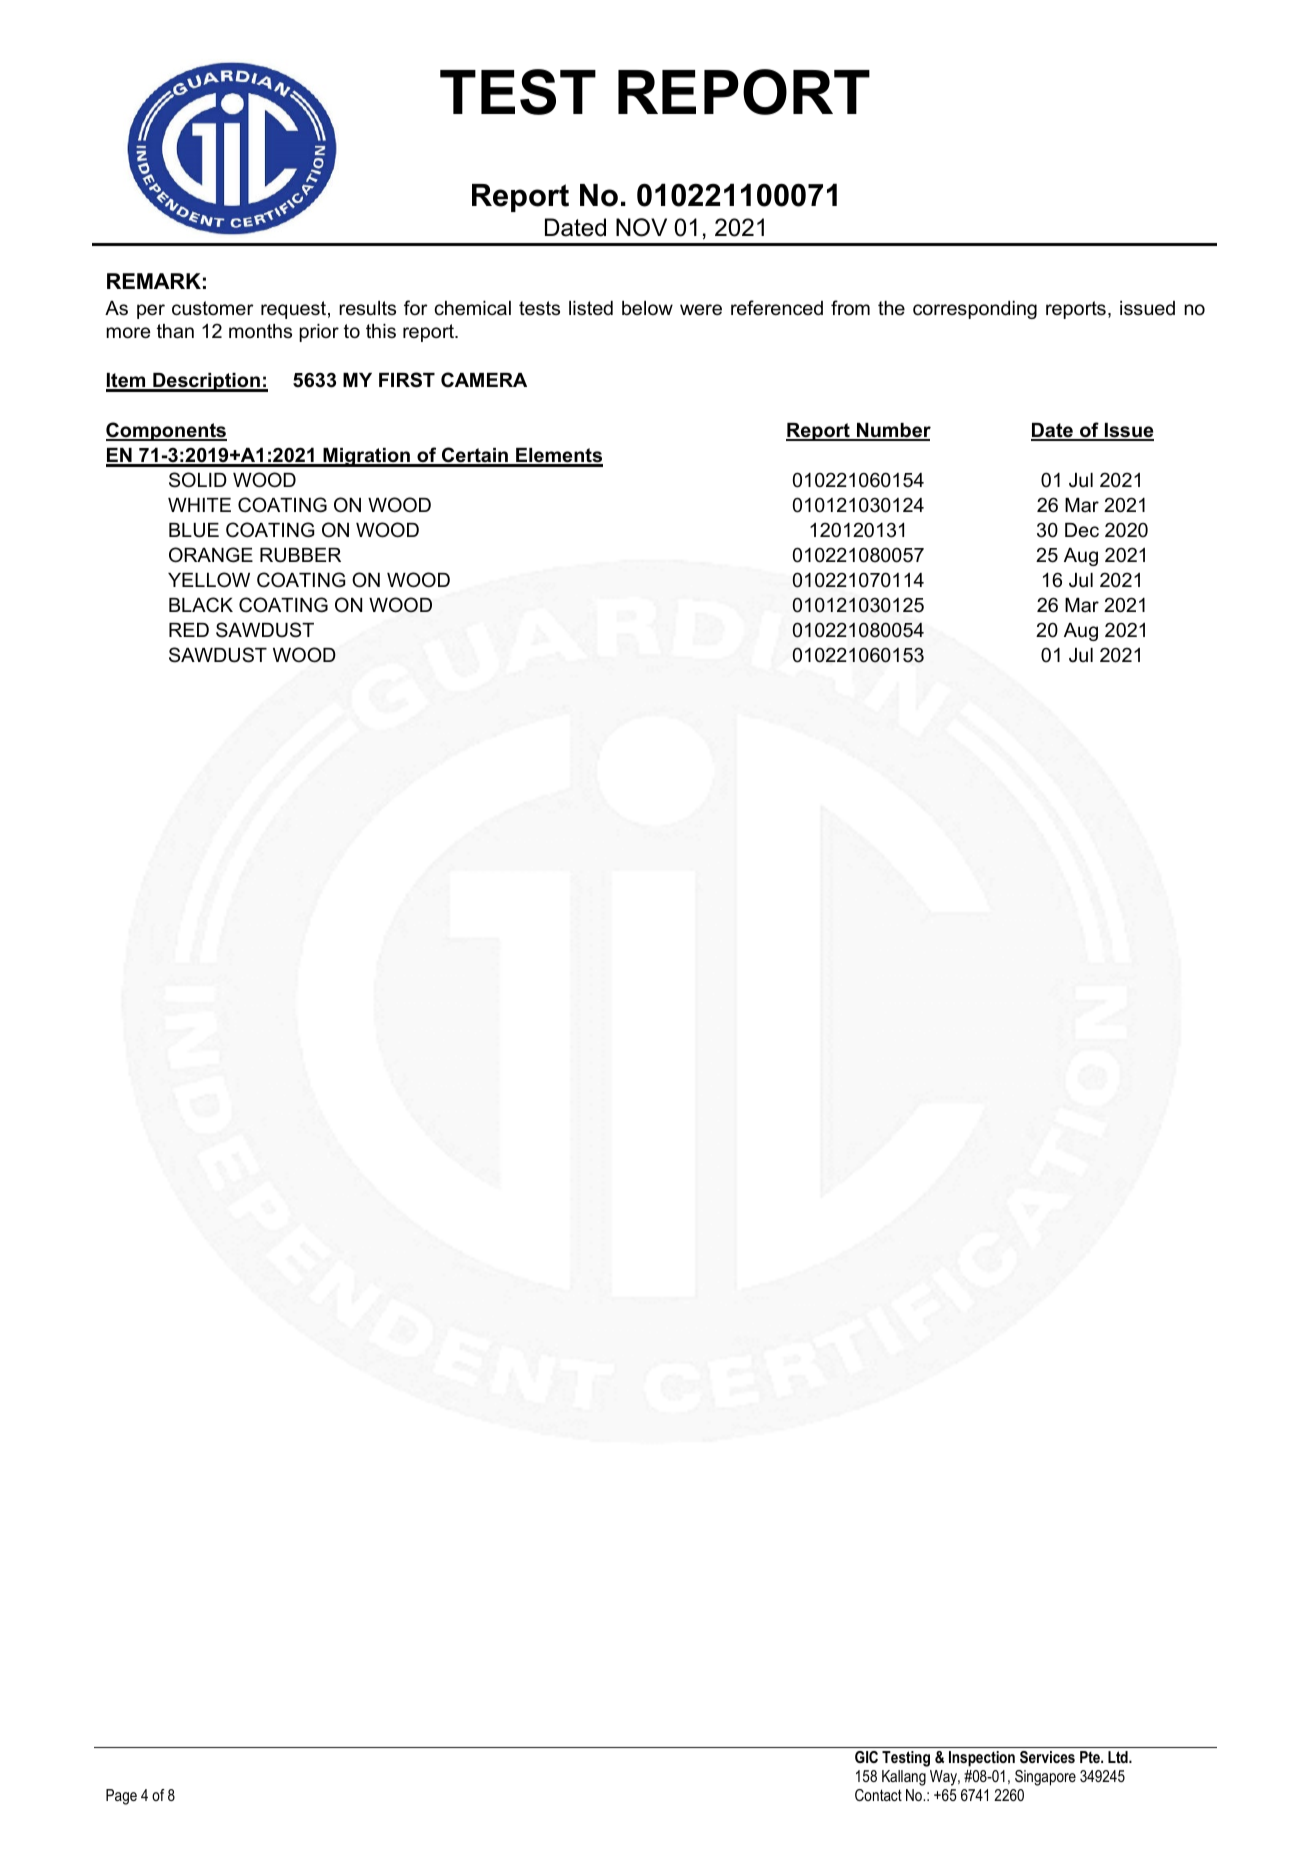 This page has height=1853, width=1311. Describe the element at coordinates (647, 308) in the page. I see `below` at that location.
